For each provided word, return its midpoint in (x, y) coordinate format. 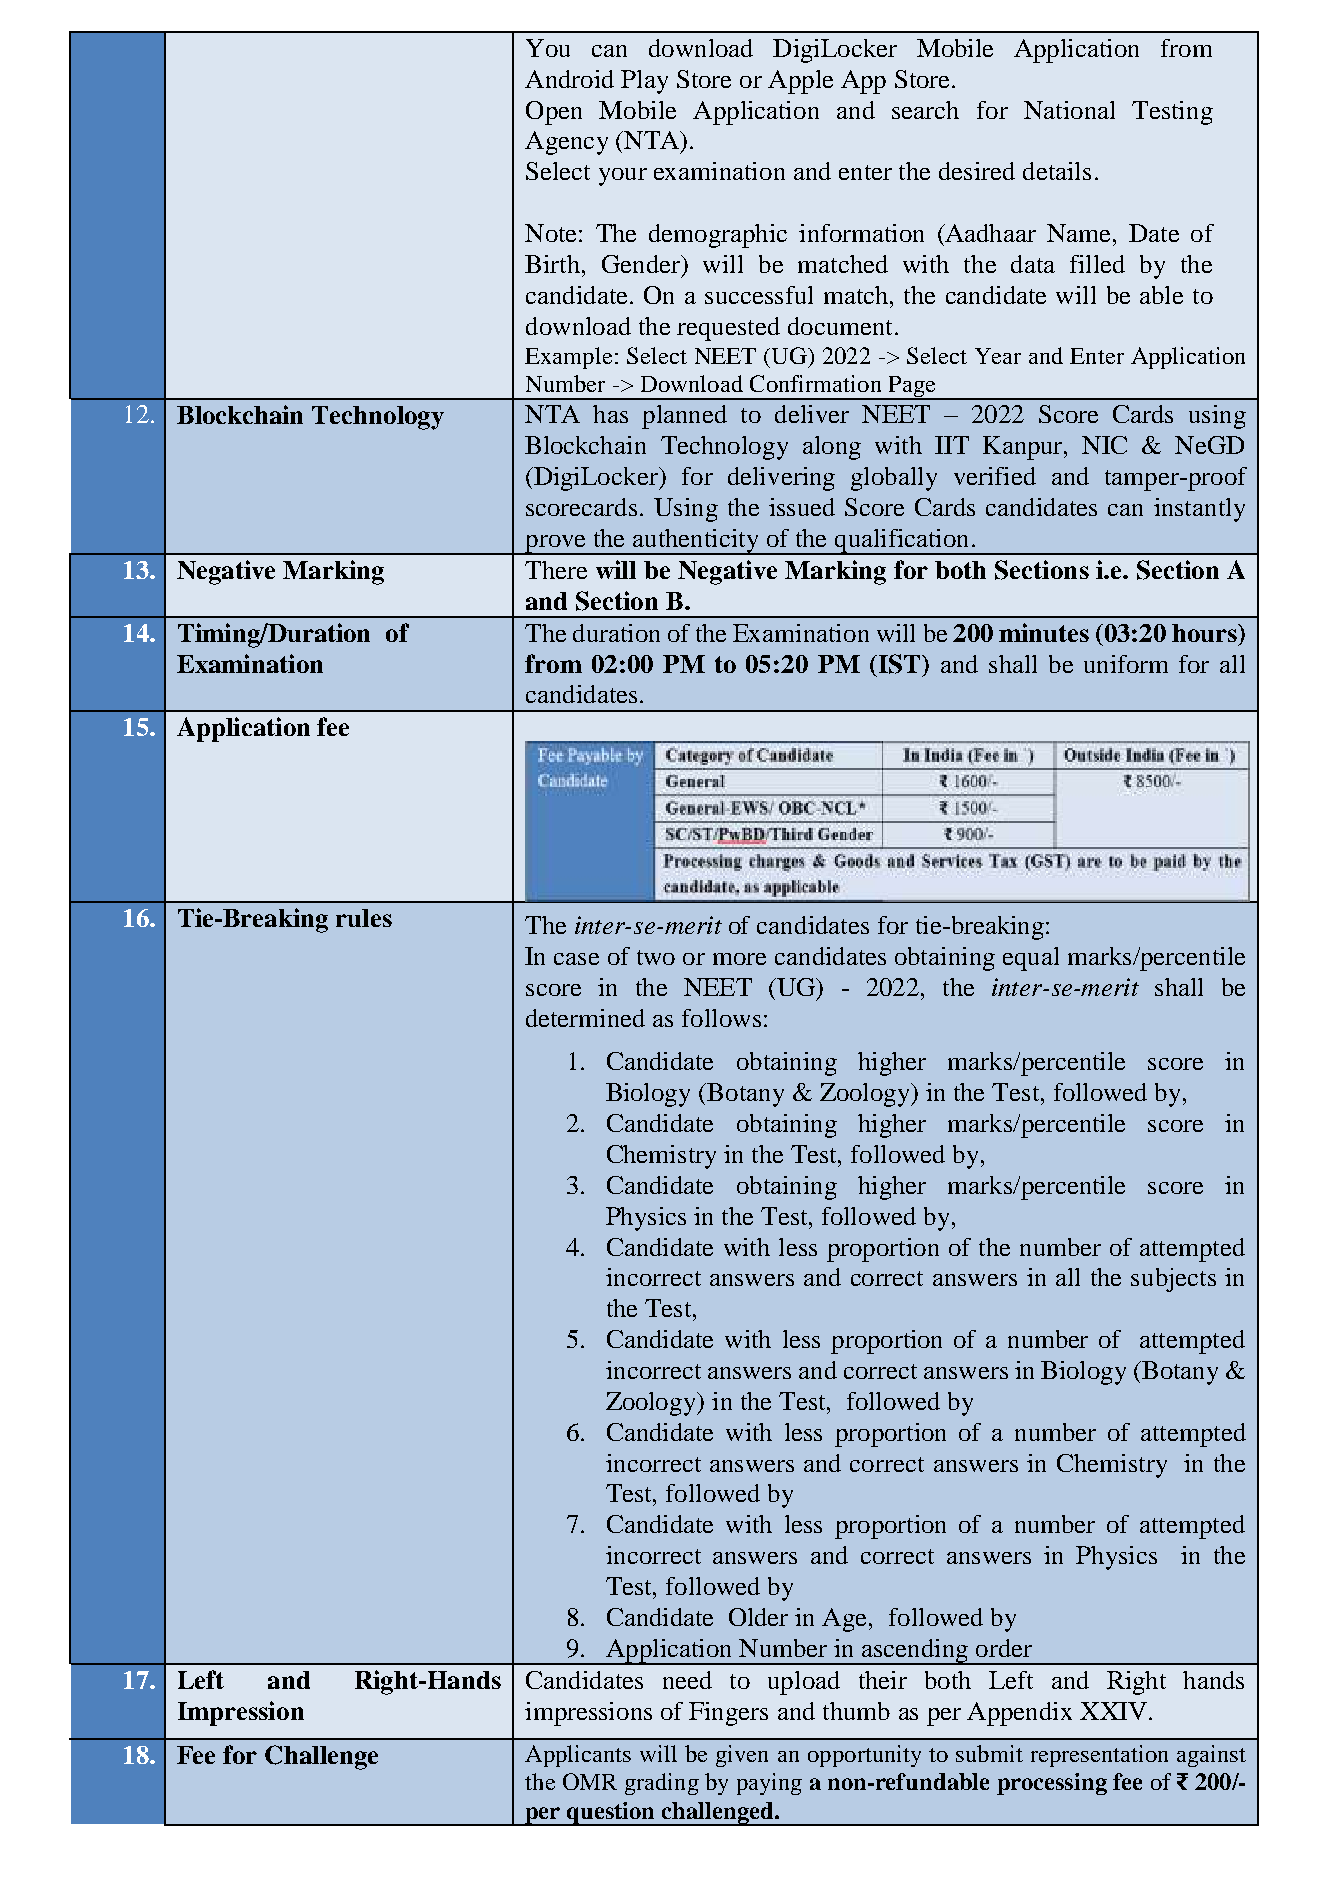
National (1069, 110)
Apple (800, 82)
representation (1099, 1756)
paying (769, 1784)
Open (554, 113)
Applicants (578, 1756)
